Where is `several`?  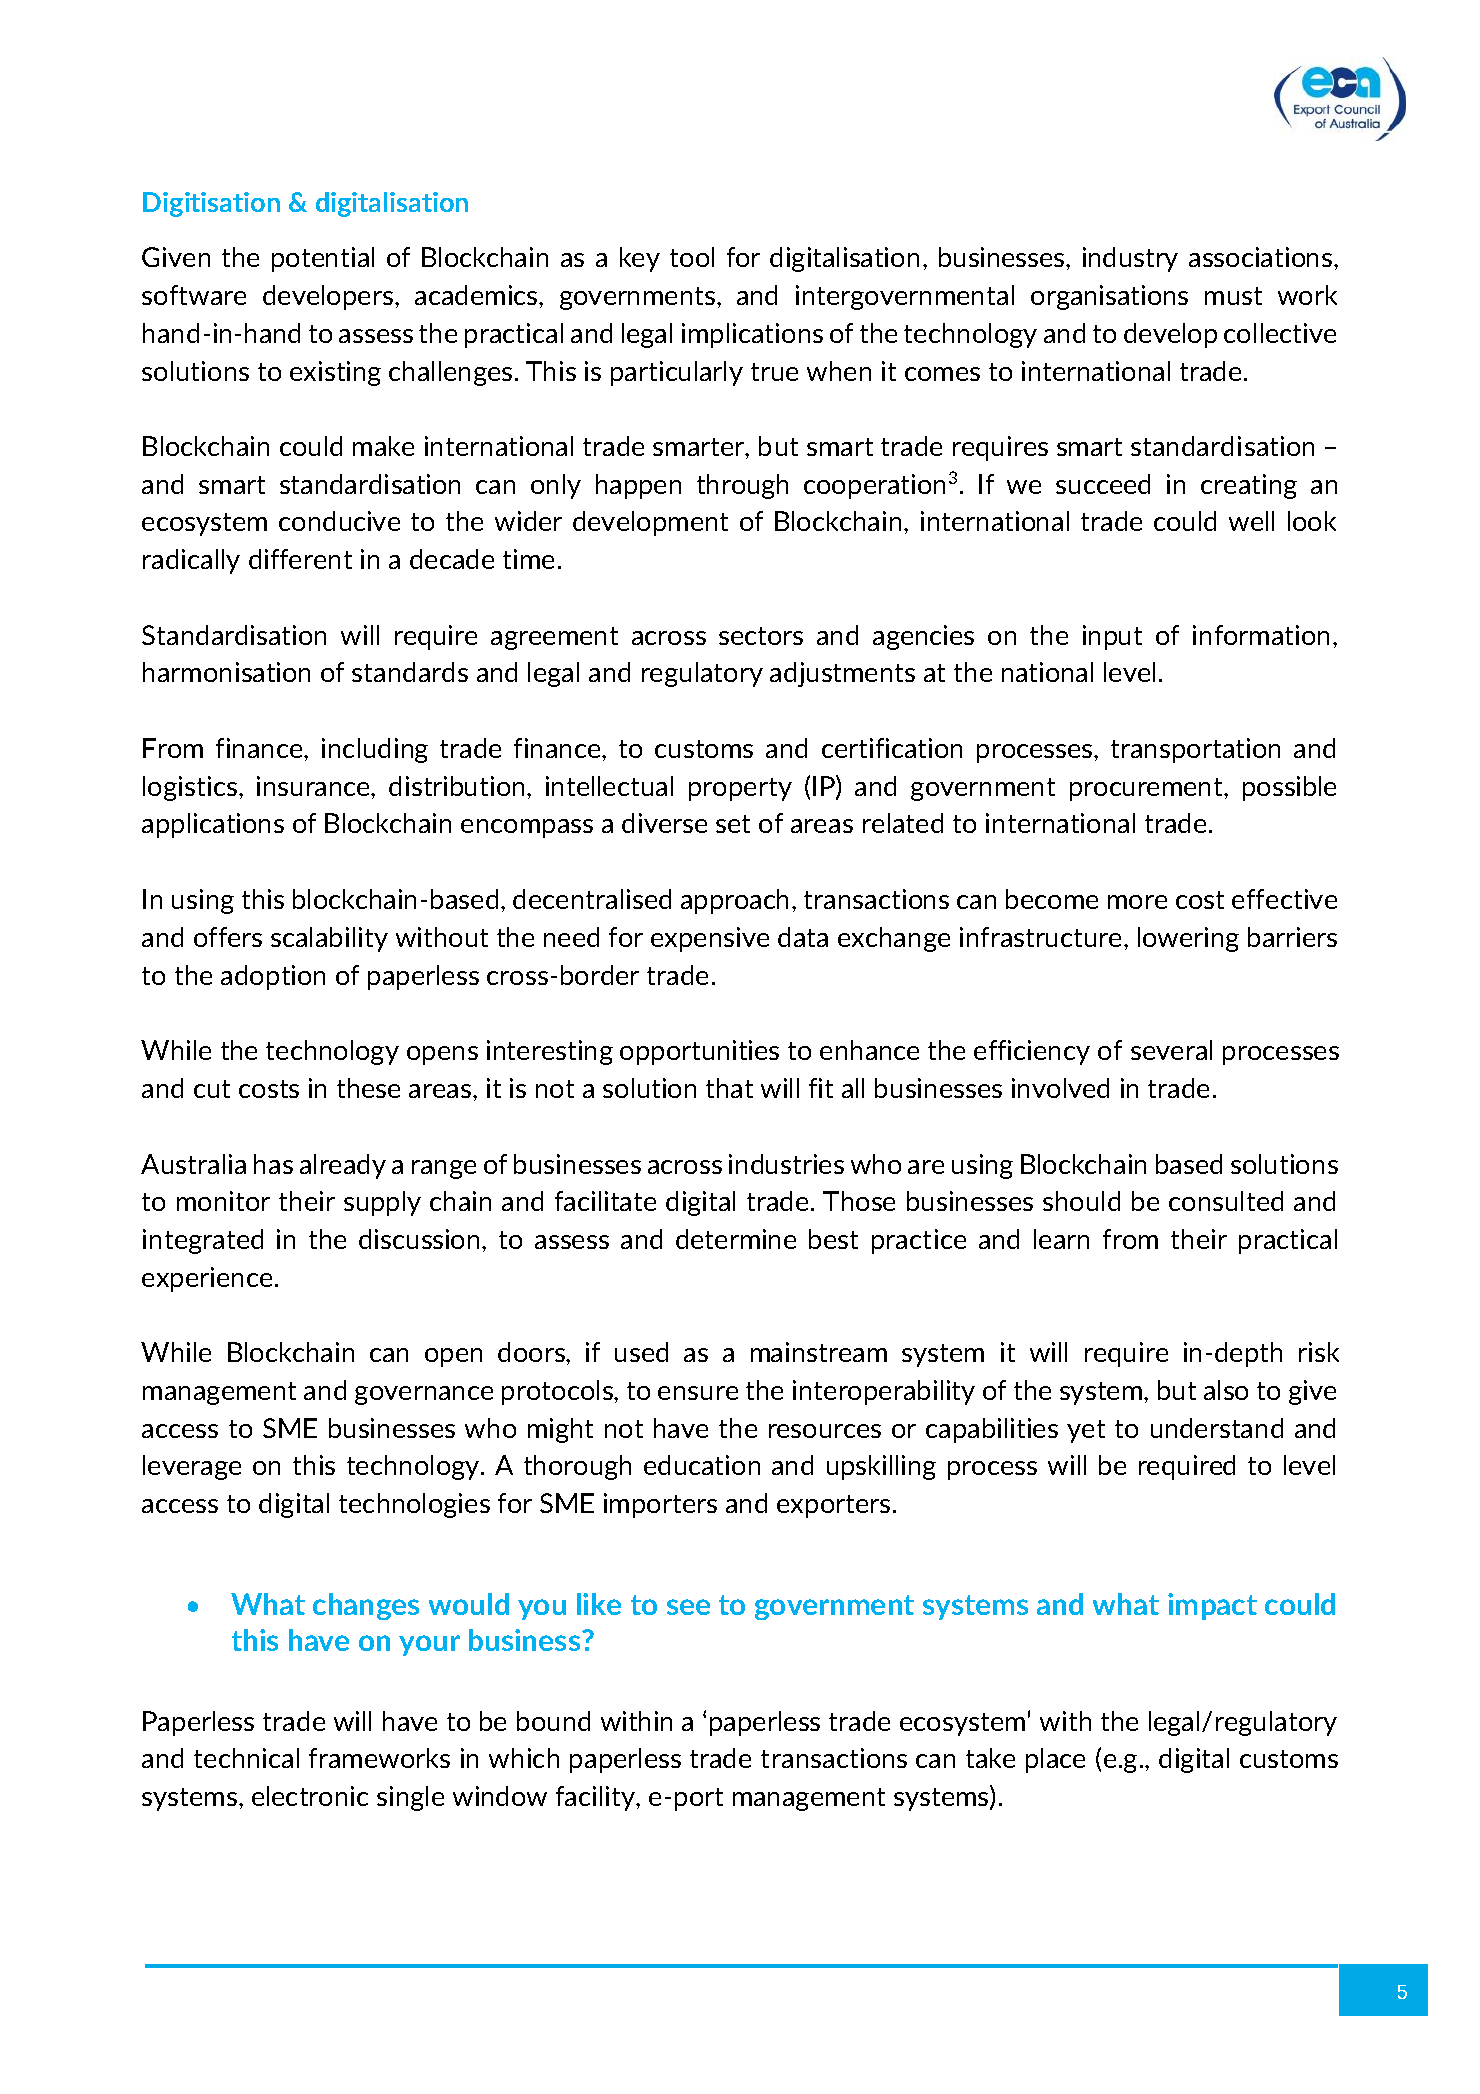 several is located at coordinates (1171, 1050).
